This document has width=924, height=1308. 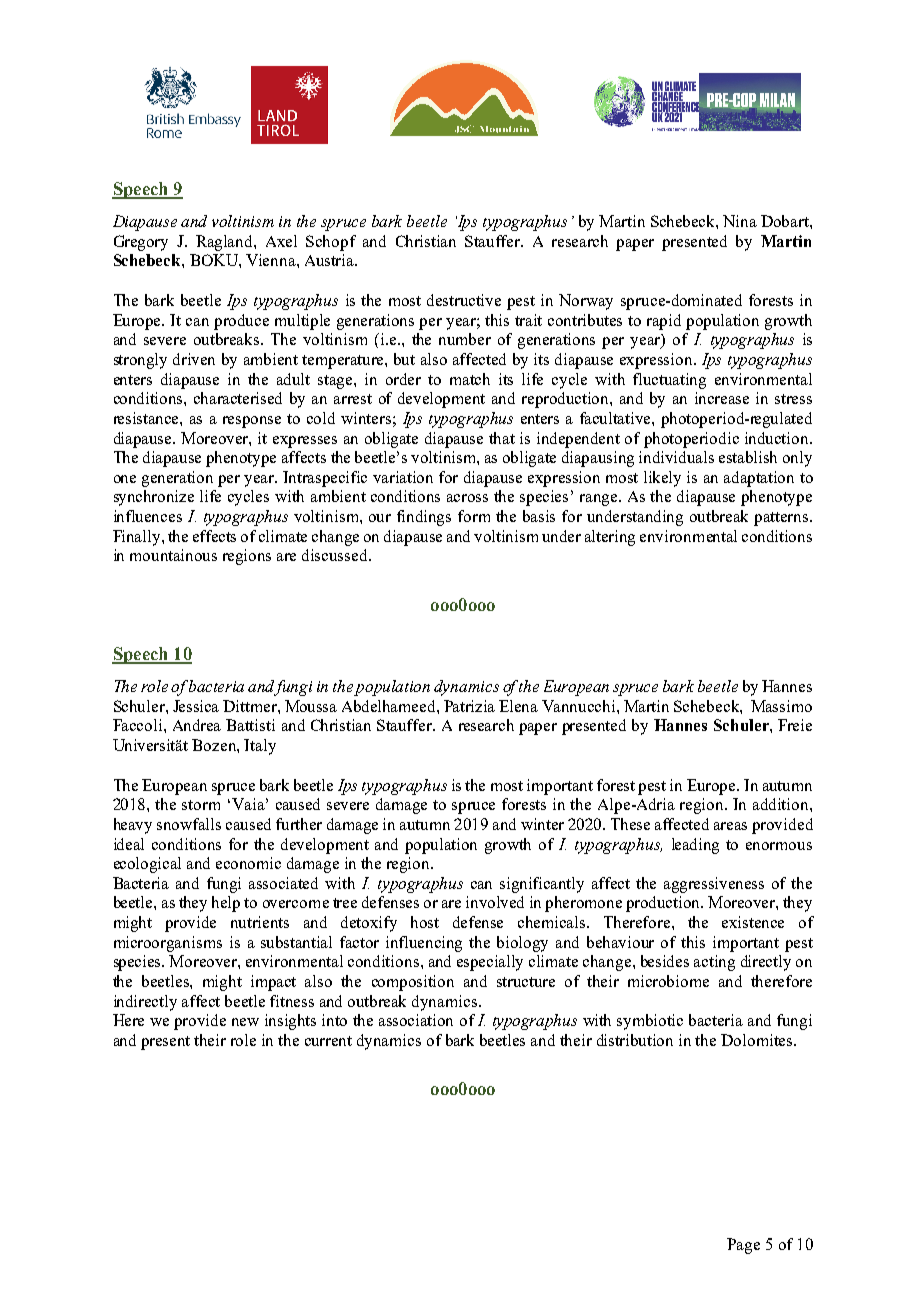 I want to click on mountainous, so click(x=173, y=555).
